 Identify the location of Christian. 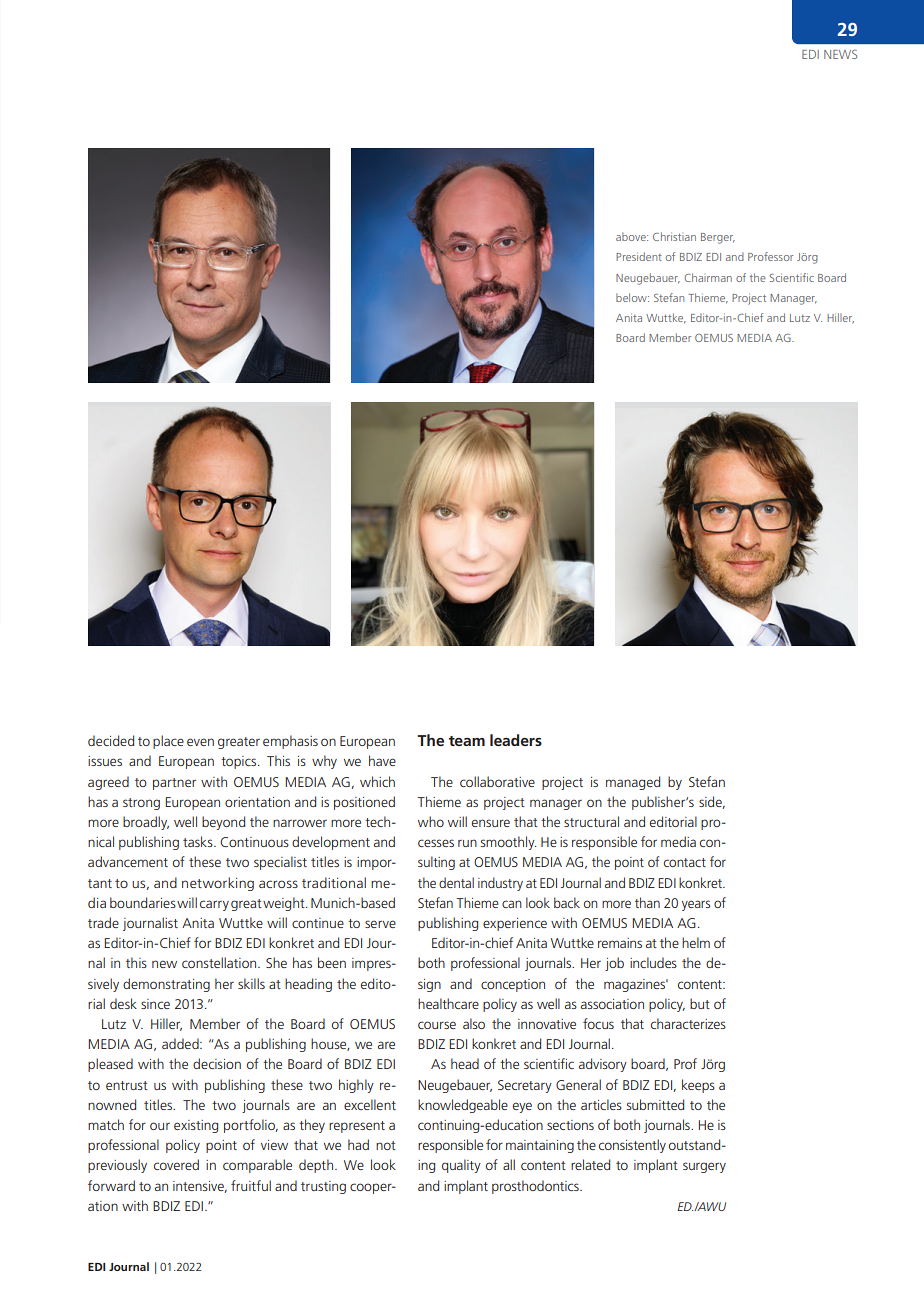
(674, 236).
